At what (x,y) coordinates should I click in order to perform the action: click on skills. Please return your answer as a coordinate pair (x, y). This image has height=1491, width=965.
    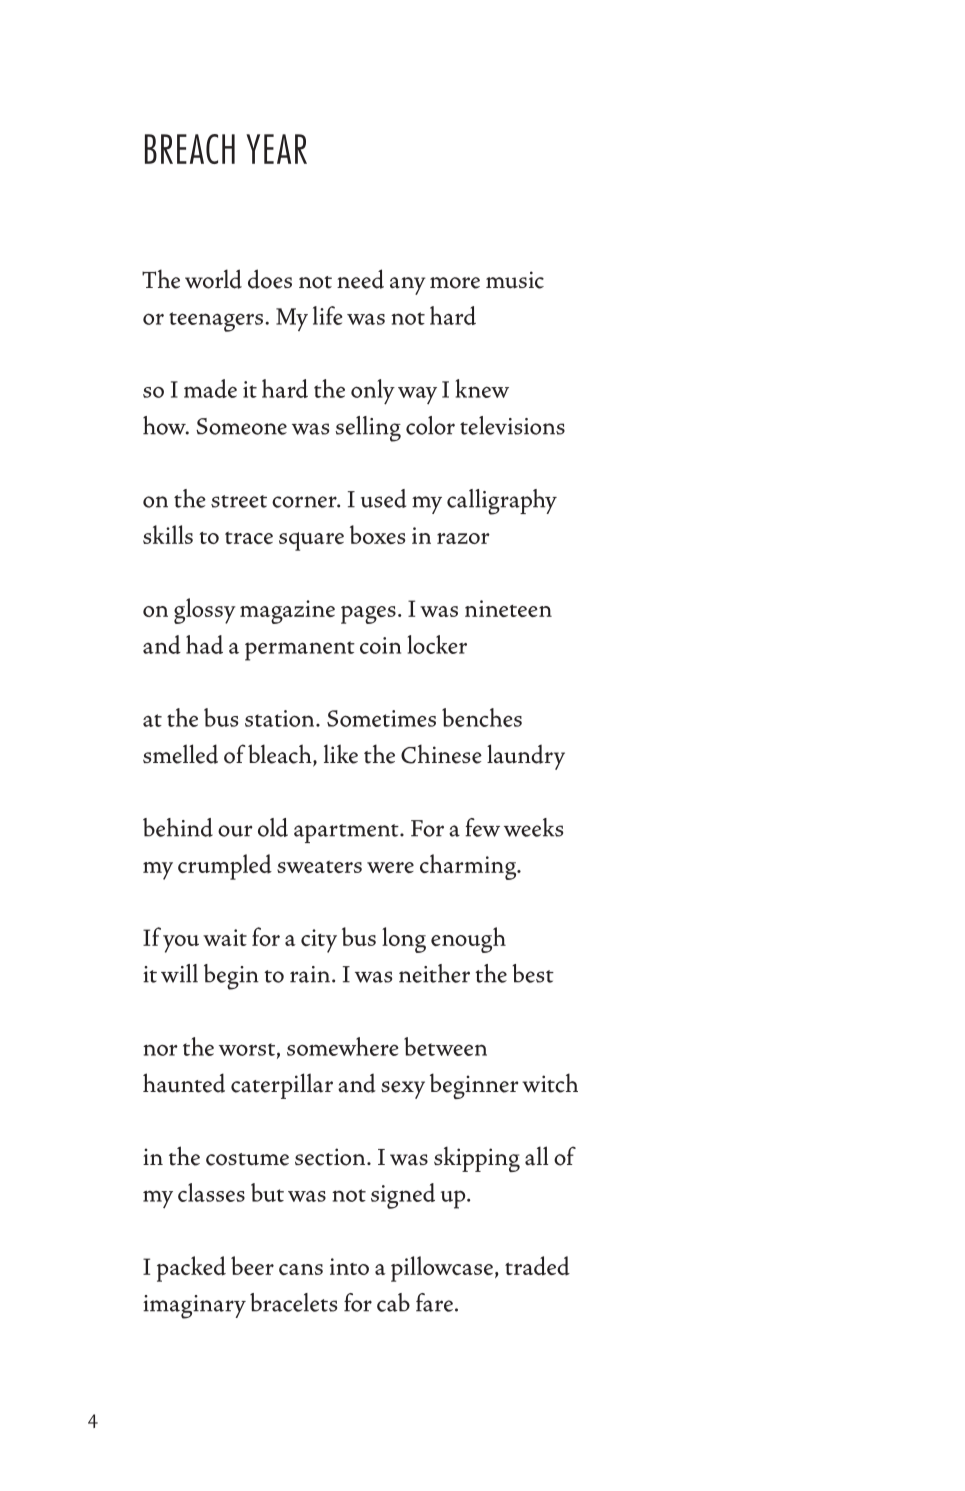
    Looking at the image, I should click on (168, 534).
